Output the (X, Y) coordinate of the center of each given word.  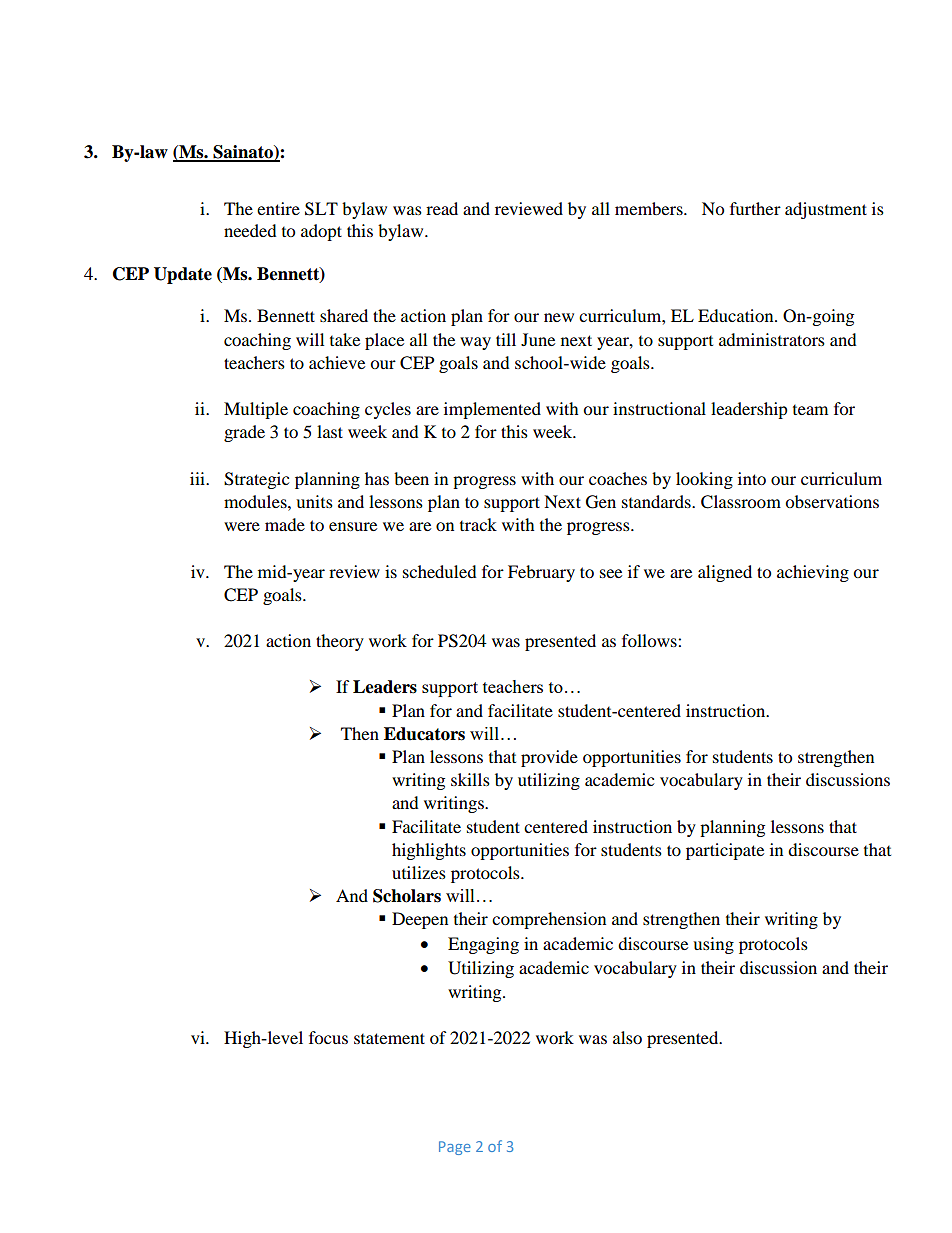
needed (250, 230)
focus (328, 1037)
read (442, 208)
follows (650, 640)
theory (340, 642)
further (755, 208)
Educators (424, 734)
